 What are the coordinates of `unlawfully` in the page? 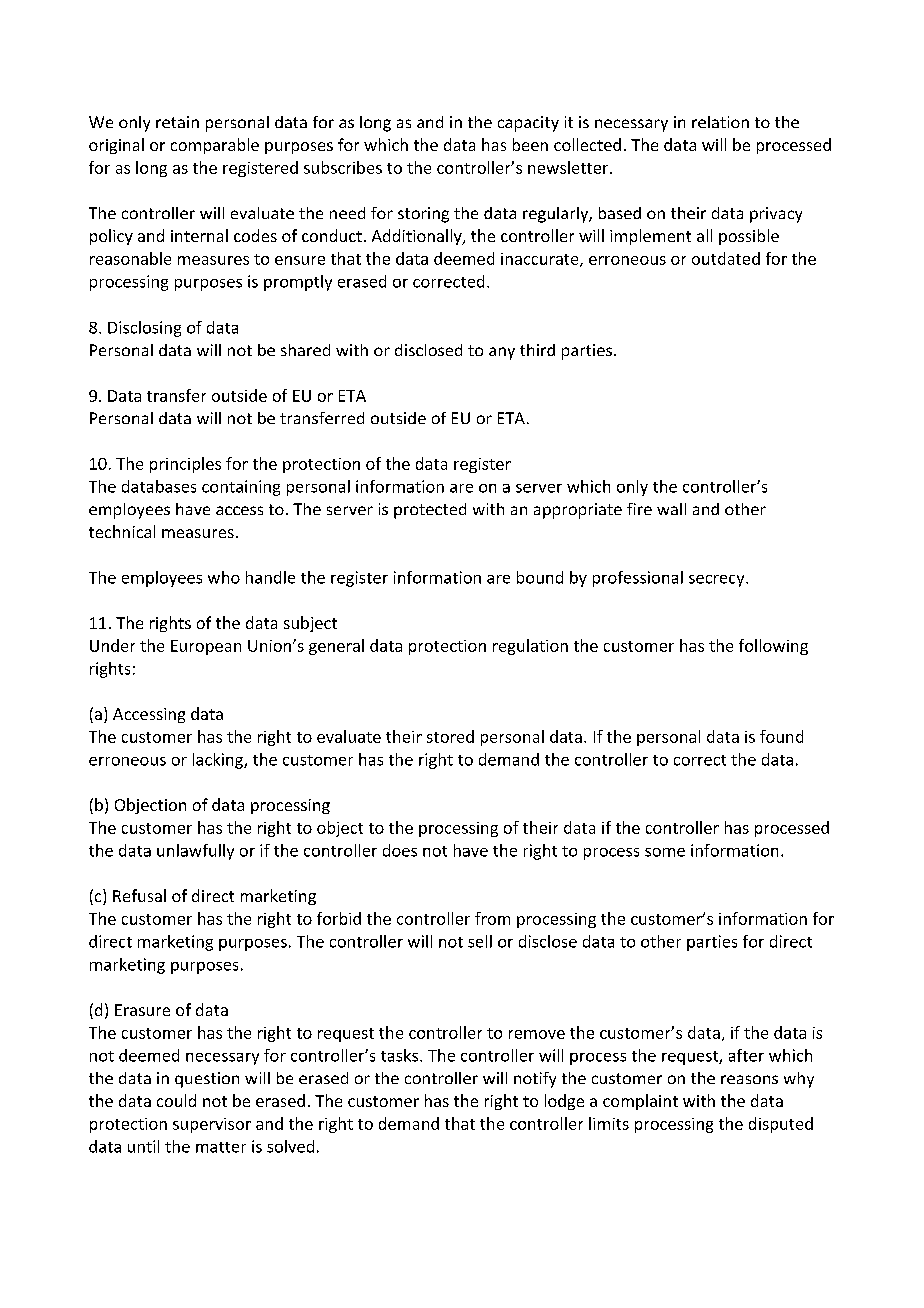 It's located at (195, 852).
